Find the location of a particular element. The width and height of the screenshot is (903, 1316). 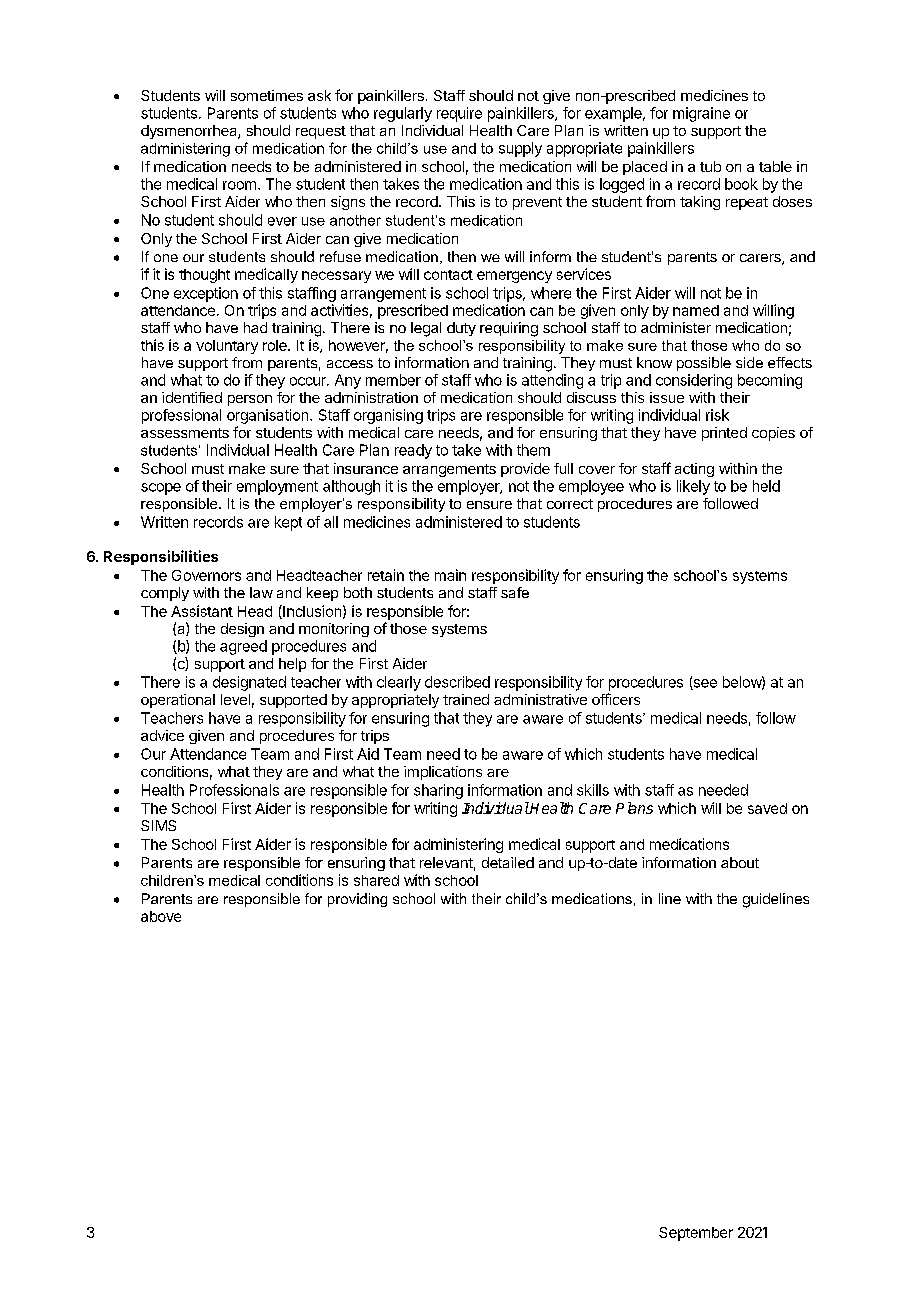

officers is located at coordinates (616, 699).
